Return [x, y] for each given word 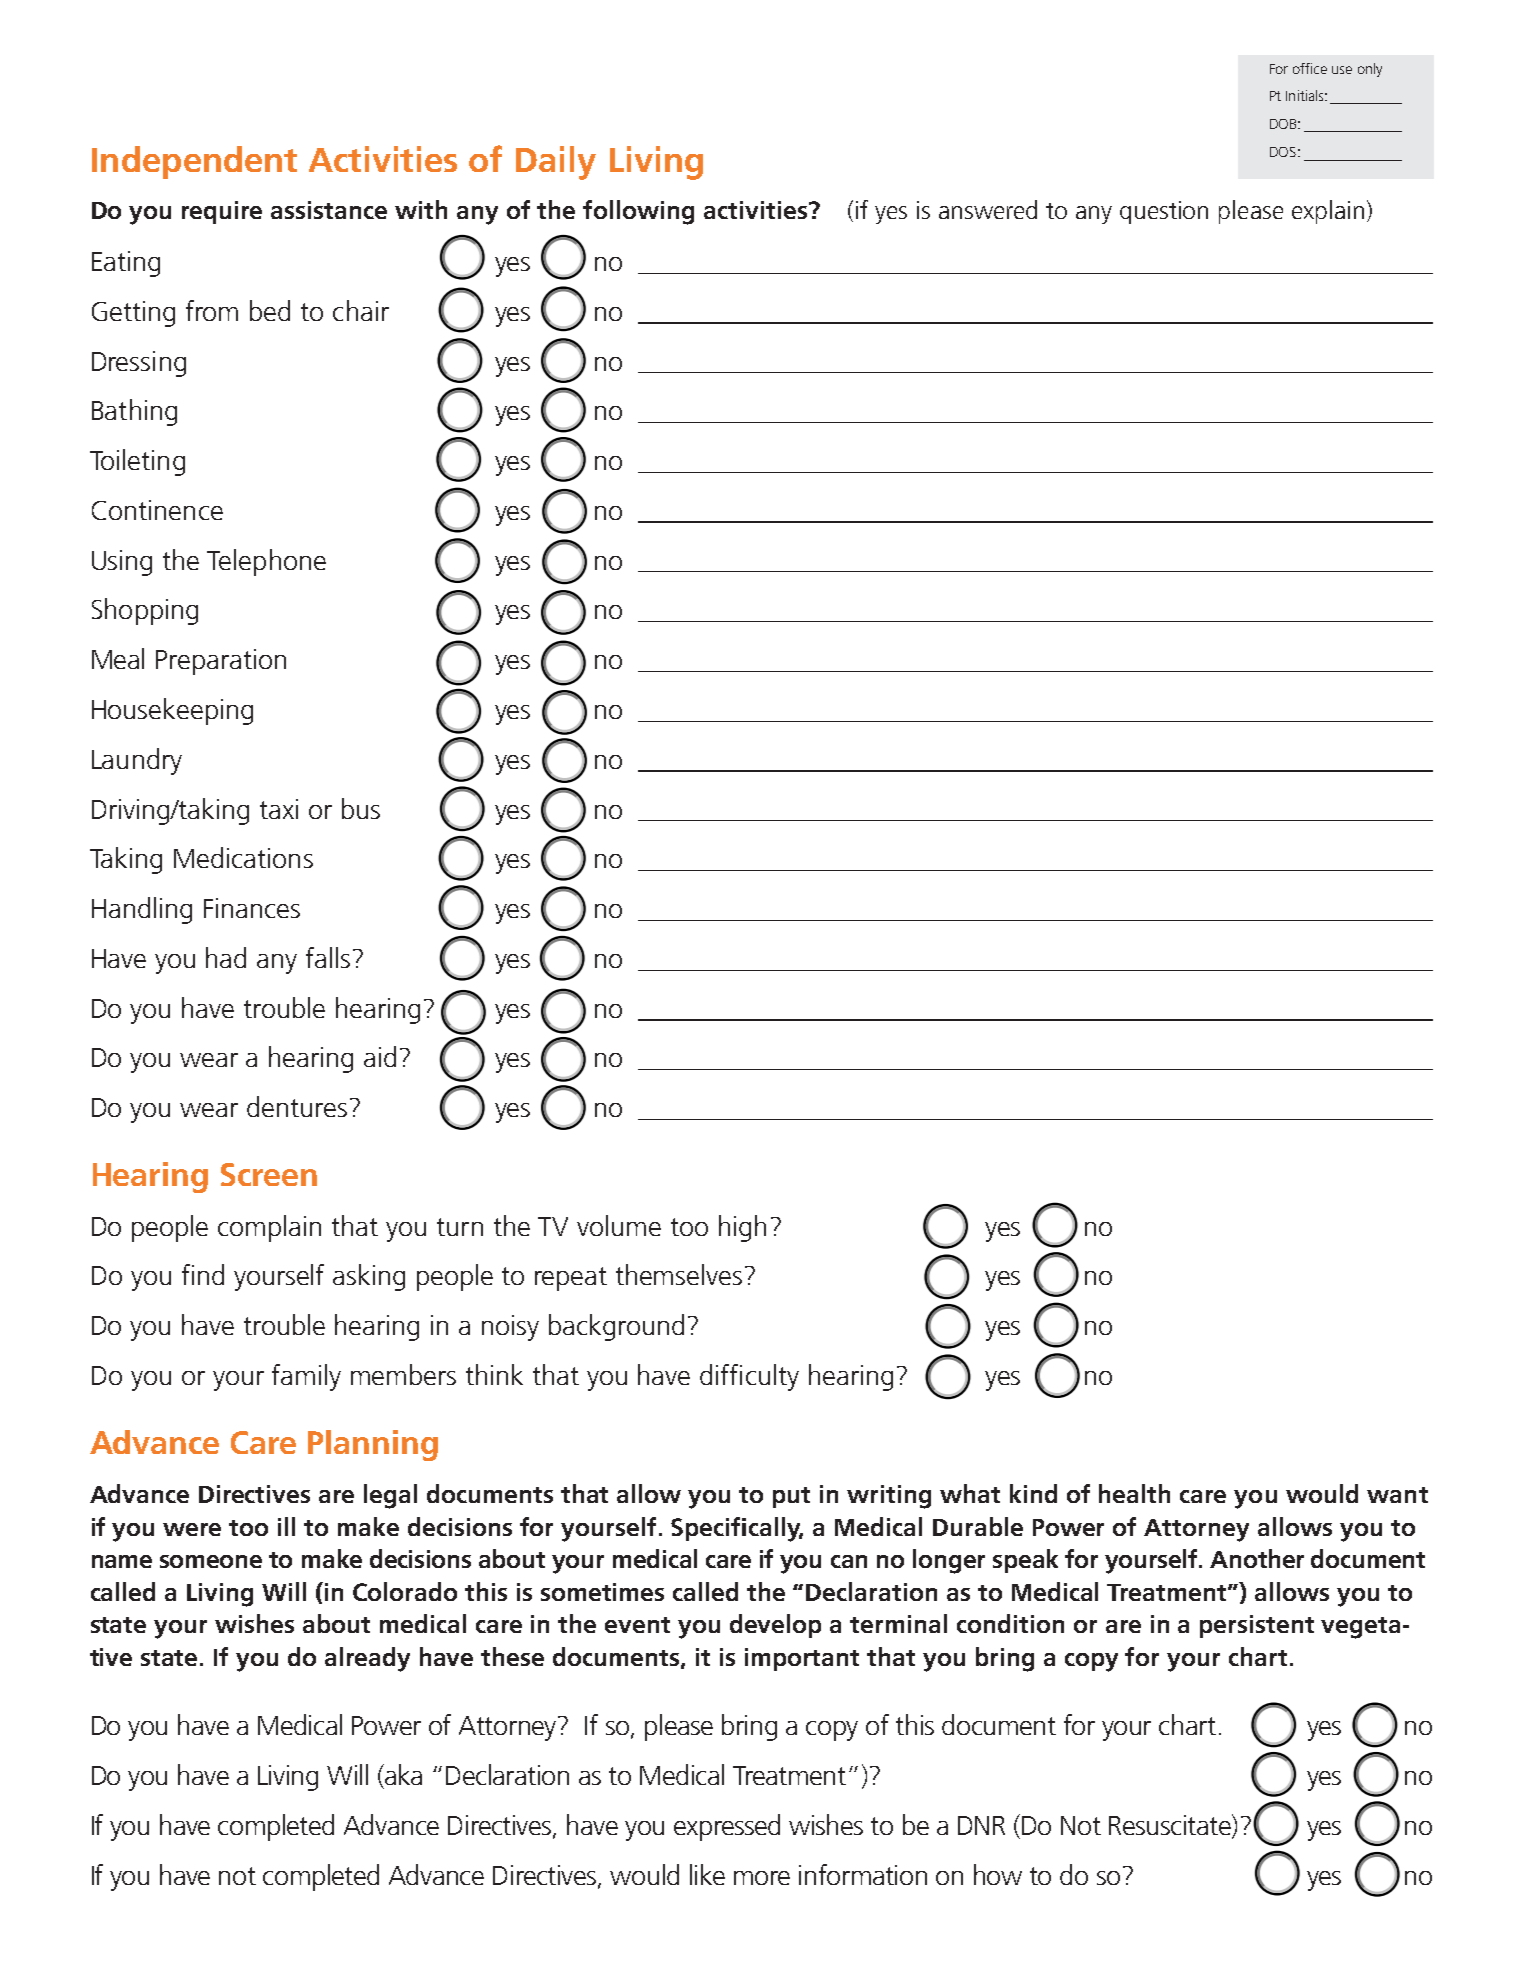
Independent [194, 162]
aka [402, 1774]
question [1164, 212]
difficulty [749, 1377]
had [226, 957]
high [742, 1228]
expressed [727, 1827]
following [638, 212]
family [306, 1377]
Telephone [266, 562]
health [1134, 1493]
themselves [679, 1274]
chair [361, 310]
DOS [1283, 152]
